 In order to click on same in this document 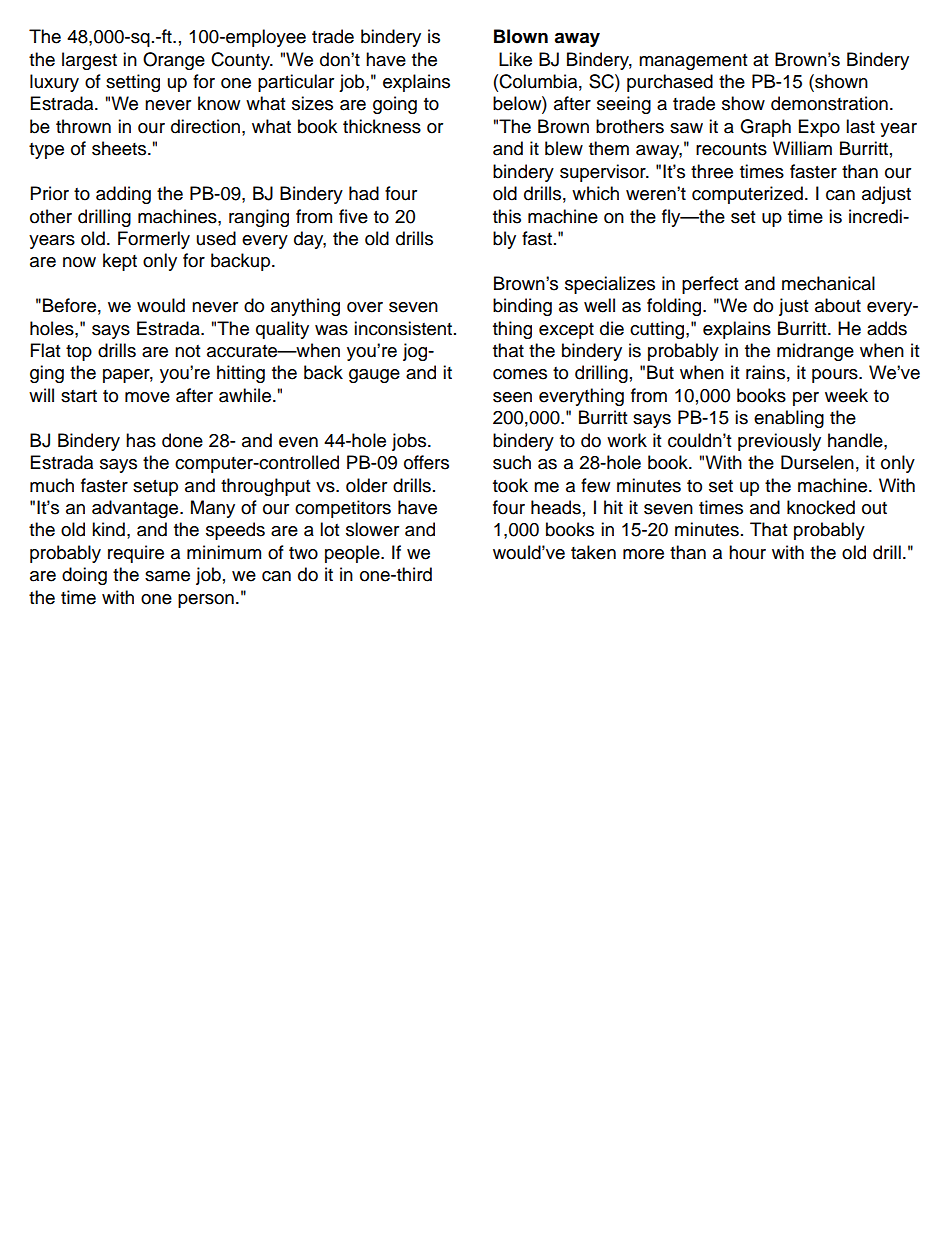, I will do `click(167, 576)`.
